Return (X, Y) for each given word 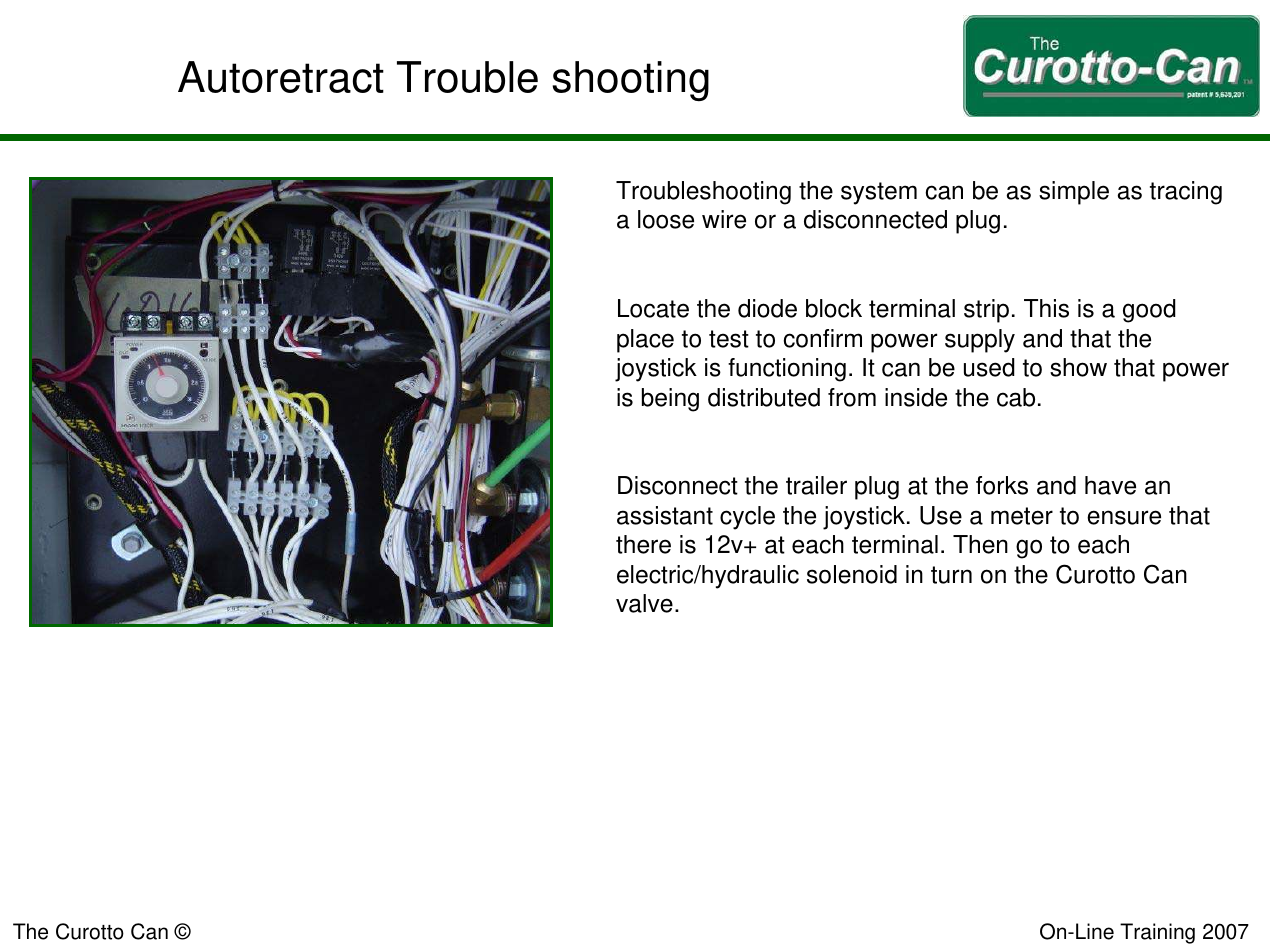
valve (644, 603)
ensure (1124, 517)
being (670, 400)
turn (951, 575)
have (1110, 485)
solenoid (852, 574)
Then (980, 544)
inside (916, 397)
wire (724, 219)
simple (1074, 193)
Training (1157, 933)
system (879, 193)
